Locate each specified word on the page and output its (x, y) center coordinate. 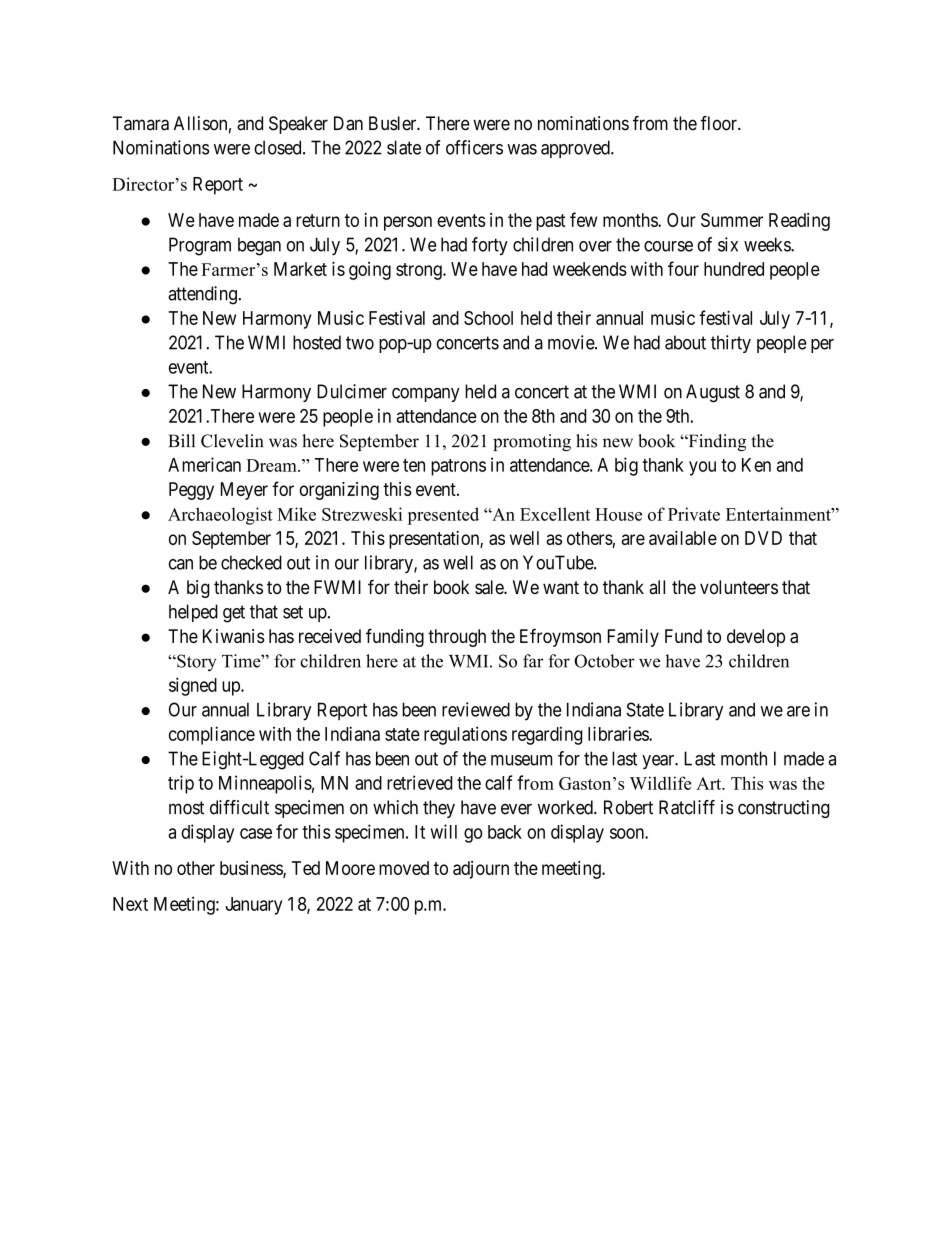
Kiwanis (233, 636)
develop (756, 638)
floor (720, 123)
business (252, 869)
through (457, 638)
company (426, 395)
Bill (181, 440)
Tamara (141, 123)
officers (474, 147)
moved (404, 868)
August (713, 393)
